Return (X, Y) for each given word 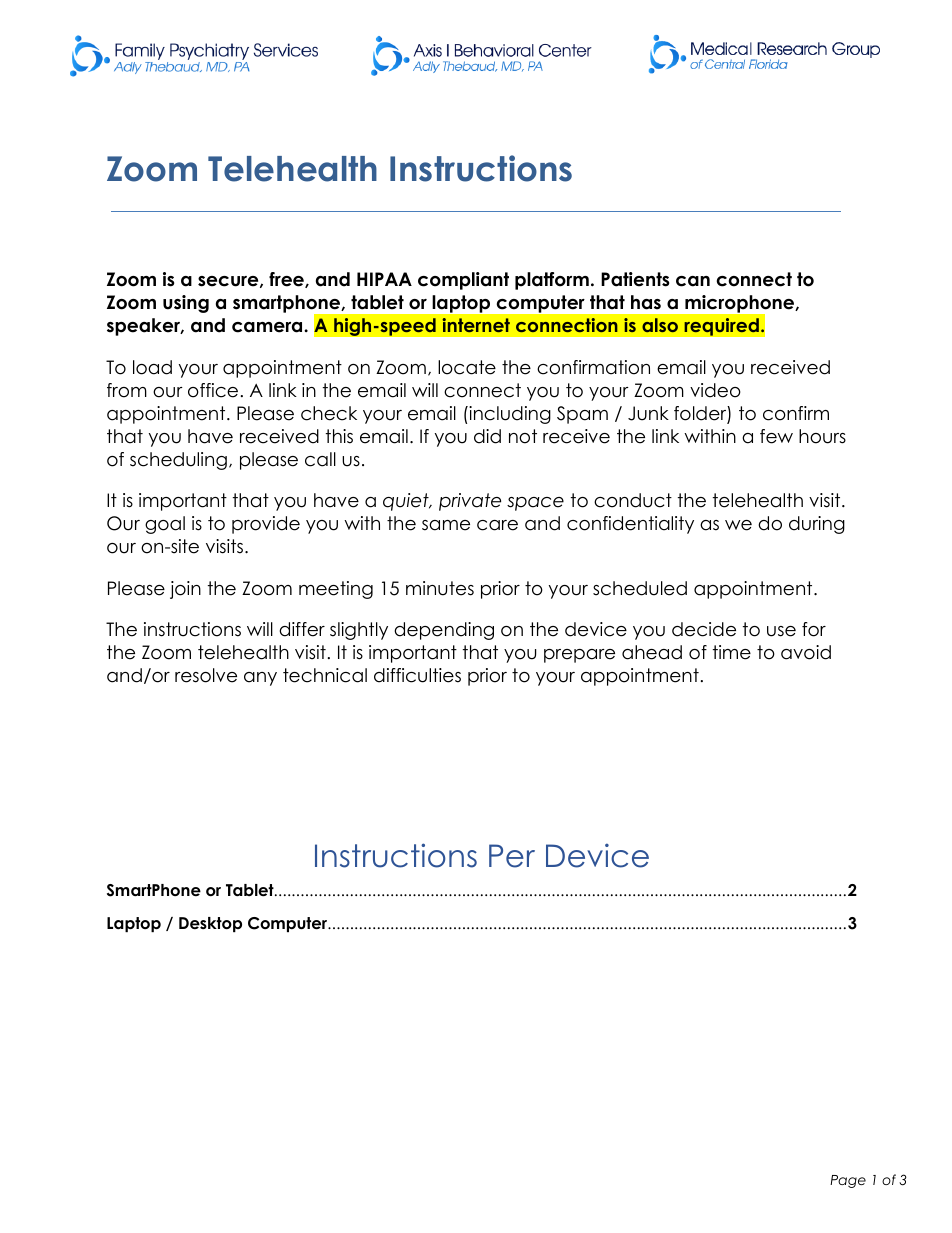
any (260, 679)
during (817, 525)
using (186, 304)
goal (165, 525)
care (497, 525)
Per (512, 856)
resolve (206, 675)
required (721, 327)
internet (476, 325)
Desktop (210, 924)
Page (848, 1181)
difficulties (417, 675)
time (732, 652)
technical (325, 675)
